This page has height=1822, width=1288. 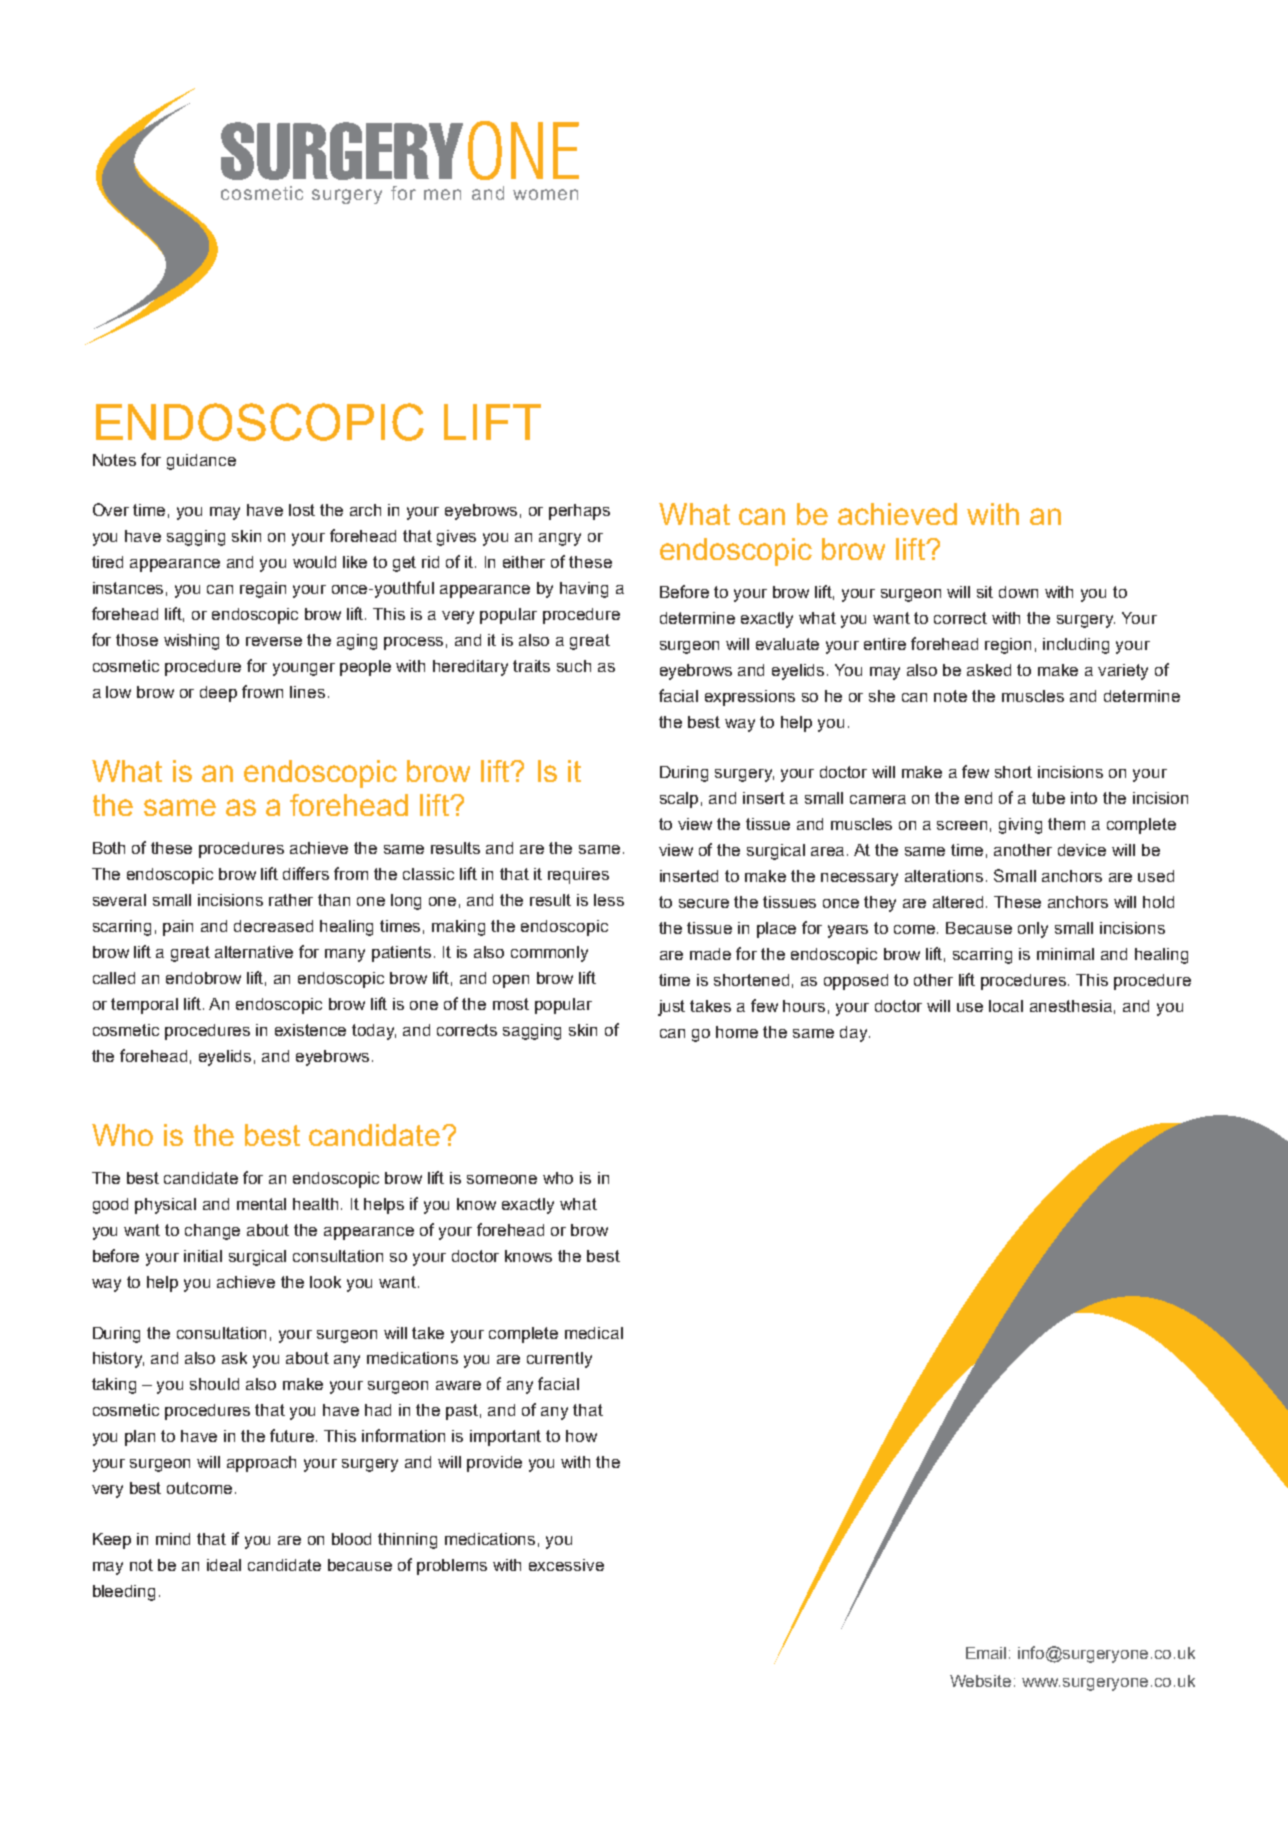 I want to click on guidance, so click(x=201, y=462).
